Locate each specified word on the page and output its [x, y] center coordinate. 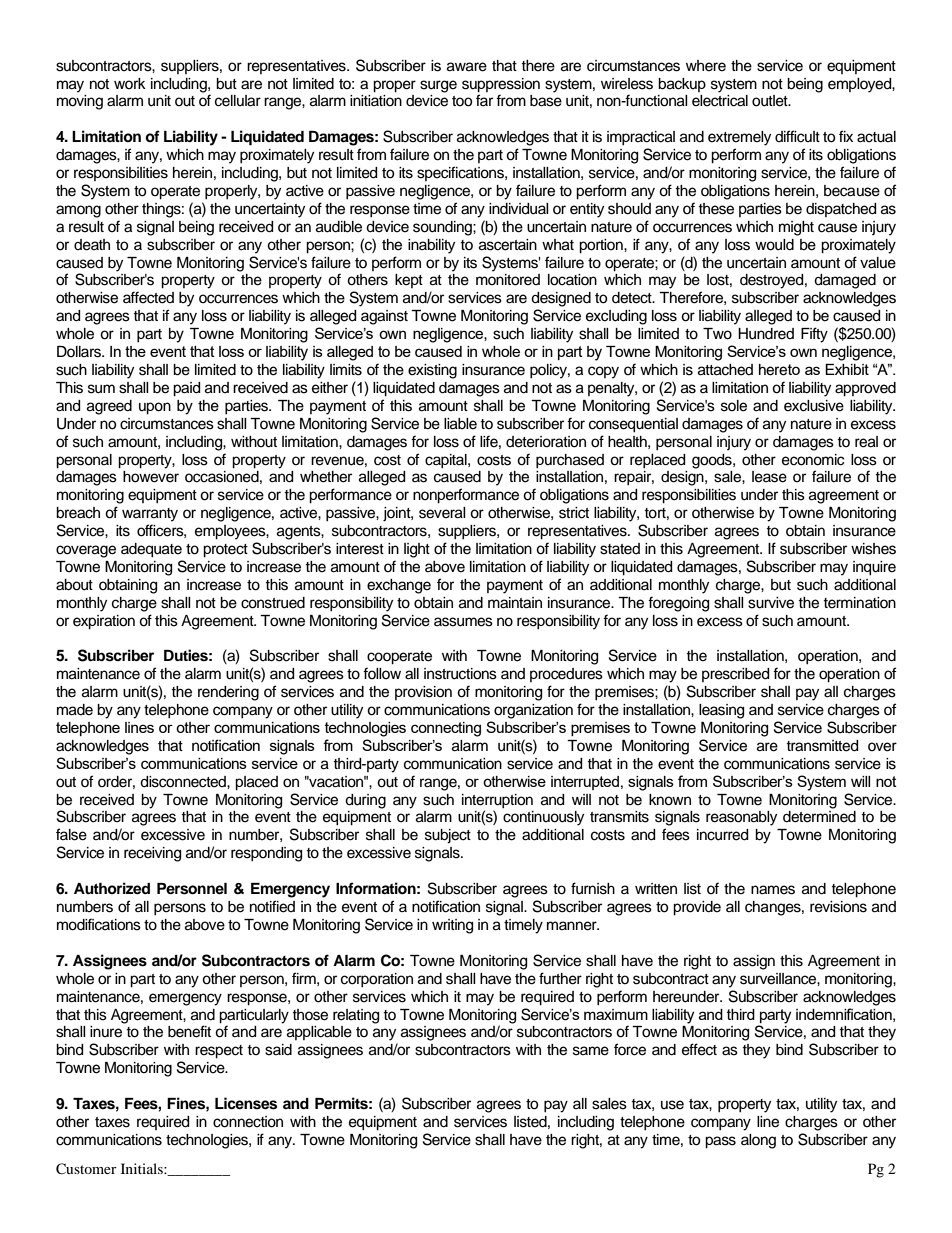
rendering [228, 693]
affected [148, 297]
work [130, 83]
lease [769, 477]
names [773, 890]
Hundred [766, 334]
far [484, 100]
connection [248, 1122]
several [442, 513]
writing [452, 926]
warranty [150, 515]
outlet [771, 101]
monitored [508, 280]
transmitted [822, 746]
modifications [99, 924]
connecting [446, 729]
